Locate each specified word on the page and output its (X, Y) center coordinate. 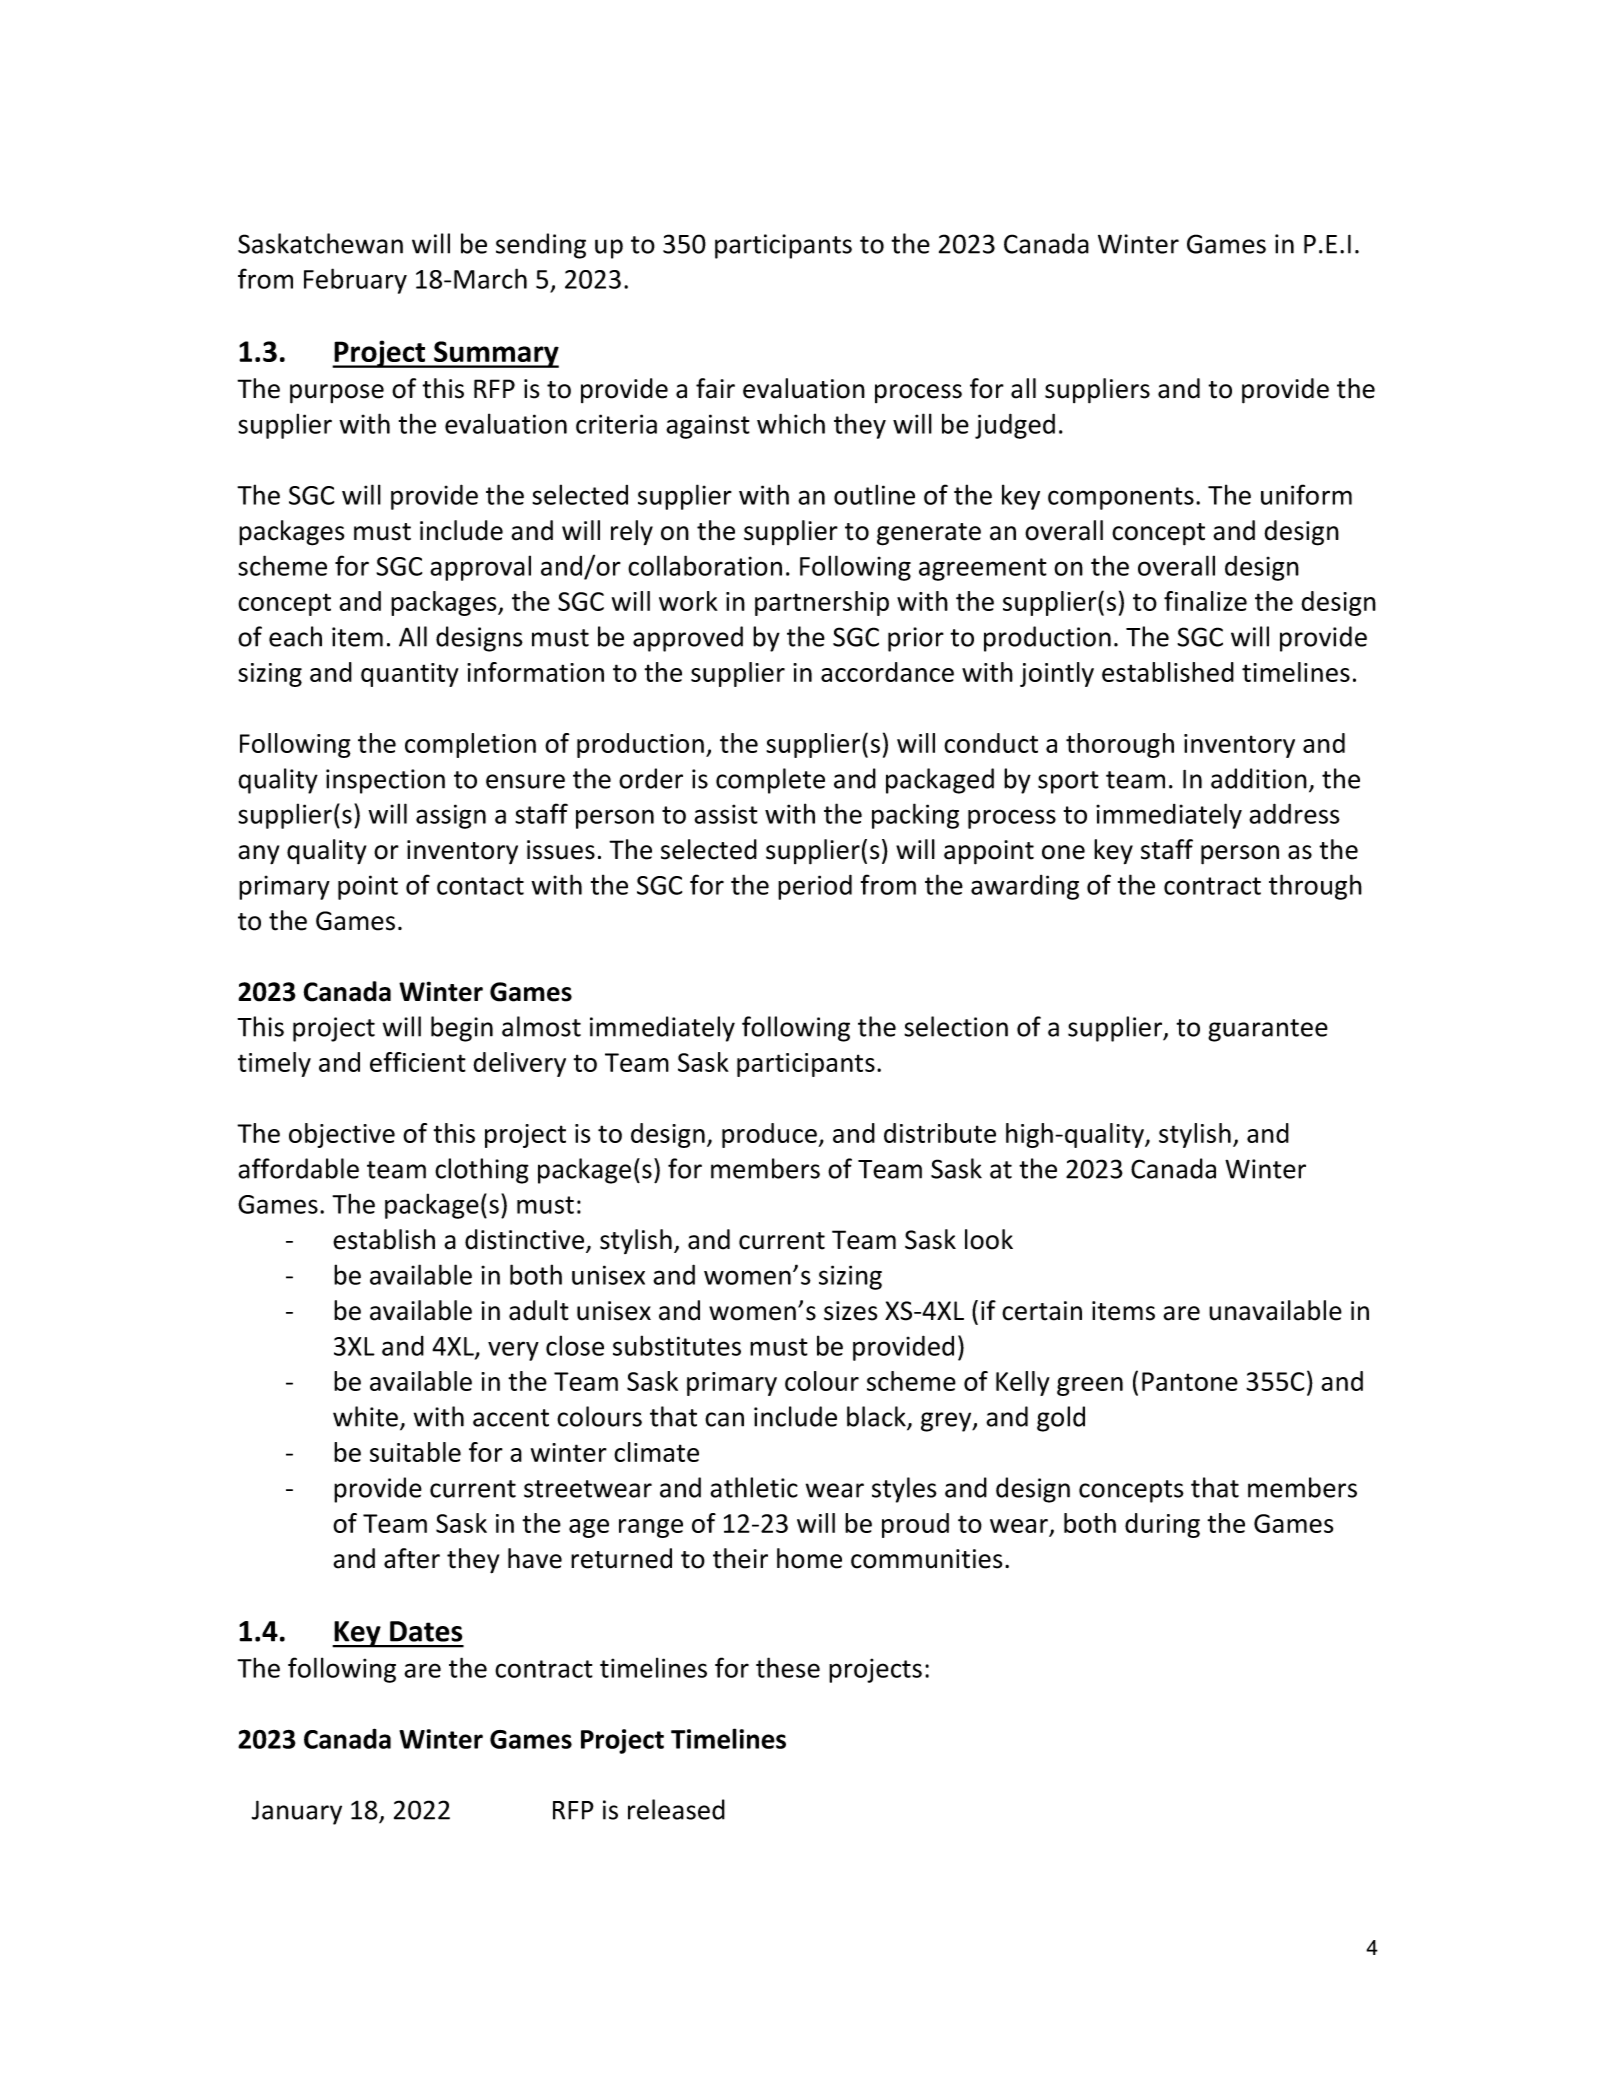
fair (715, 388)
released (676, 1809)
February (355, 281)
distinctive (526, 1240)
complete (770, 781)
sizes (850, 1311)
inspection (385, 781)
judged (1015, 426)
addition (1259, 778)
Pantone (1190, 1381)
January (297, 1812)
